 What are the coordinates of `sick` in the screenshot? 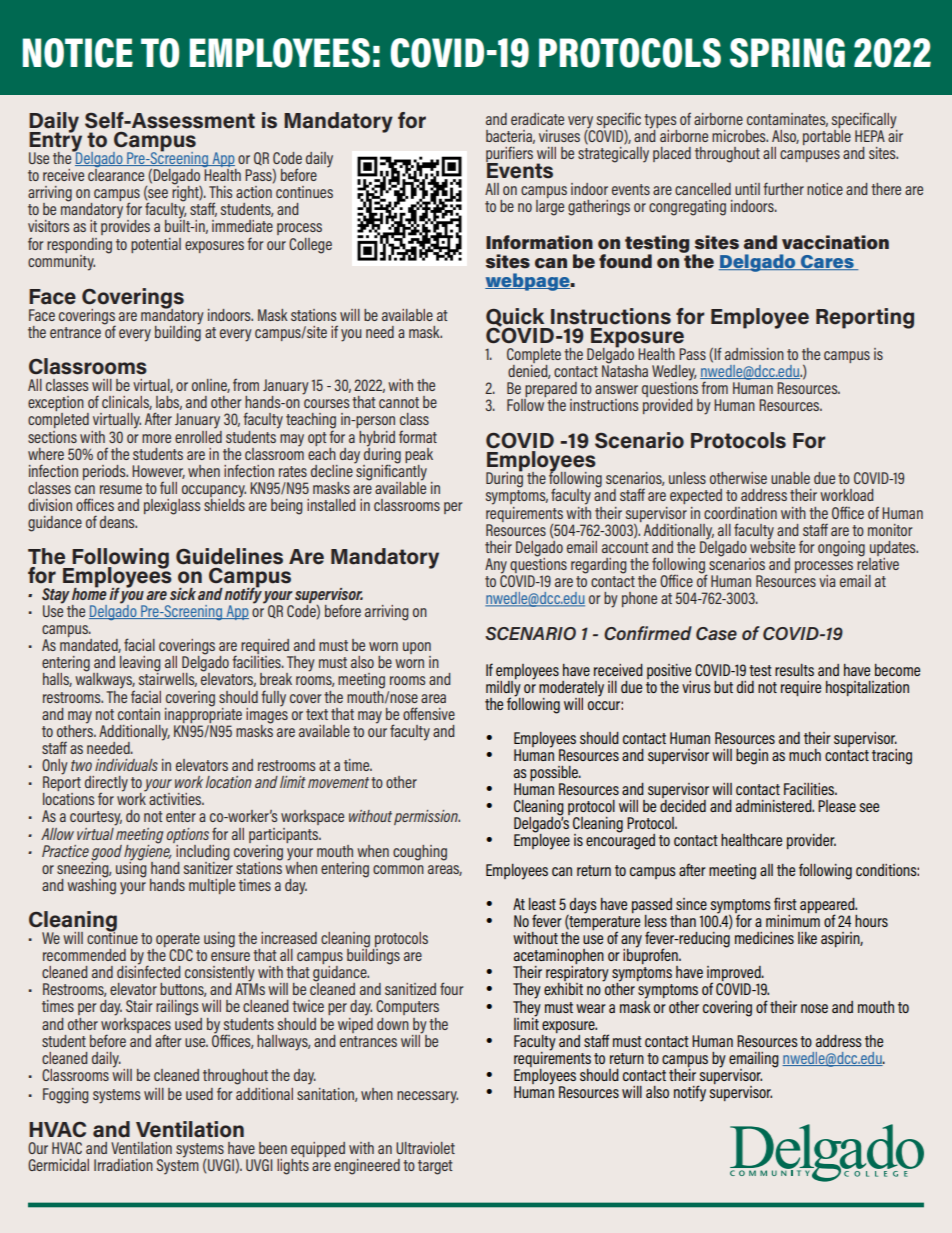 It's located at (183, 594).
